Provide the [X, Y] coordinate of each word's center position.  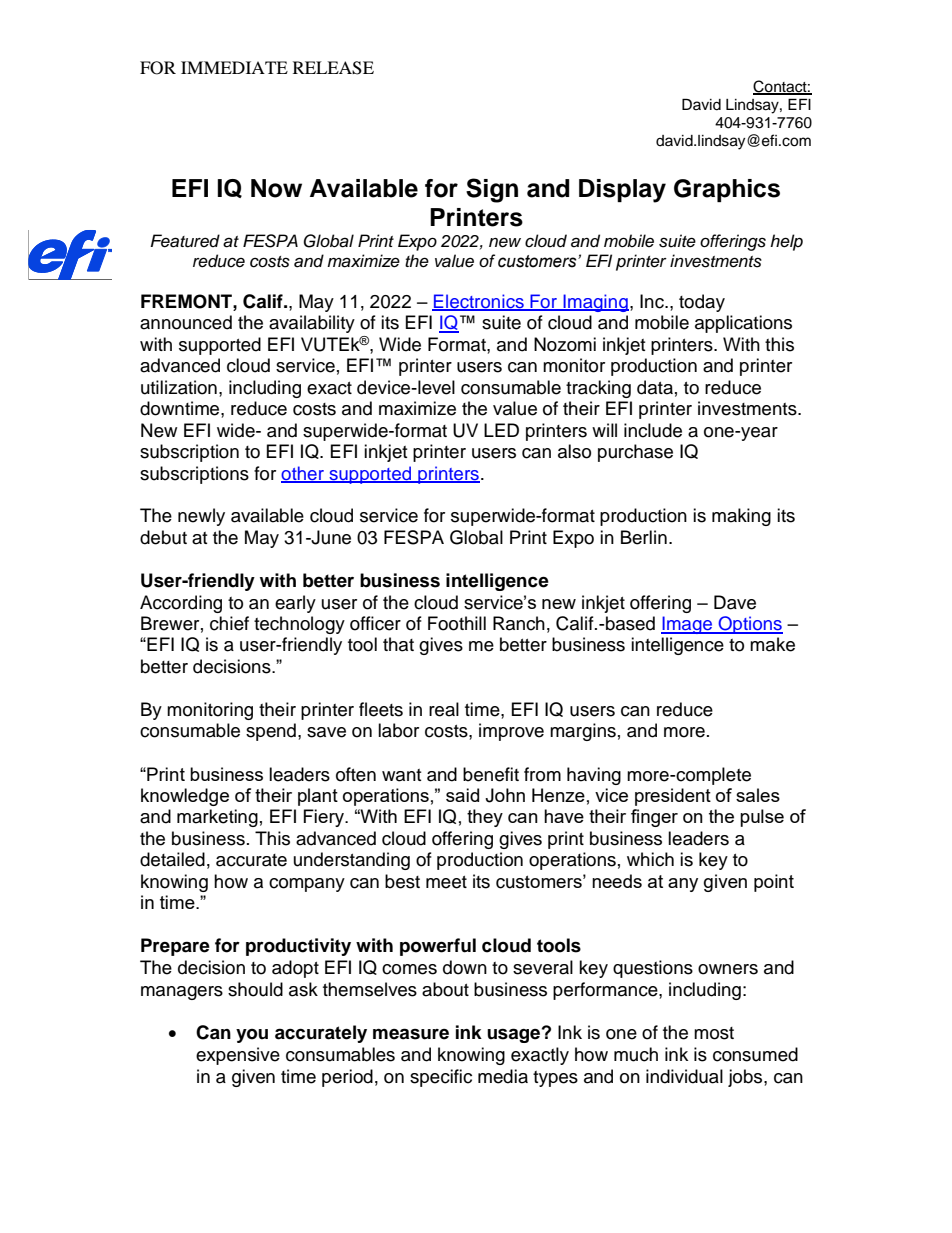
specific [441, 1078]
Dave [735, 602]
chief [229, 623]
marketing [217, 818]
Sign [492, 190]
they [485, 818]
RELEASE [333, 68]
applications [743, 324]
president [673, 797]
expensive [238, 1056]
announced [186, 322]
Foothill [457, 623]
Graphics [727, 190]
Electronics [479, 302]
